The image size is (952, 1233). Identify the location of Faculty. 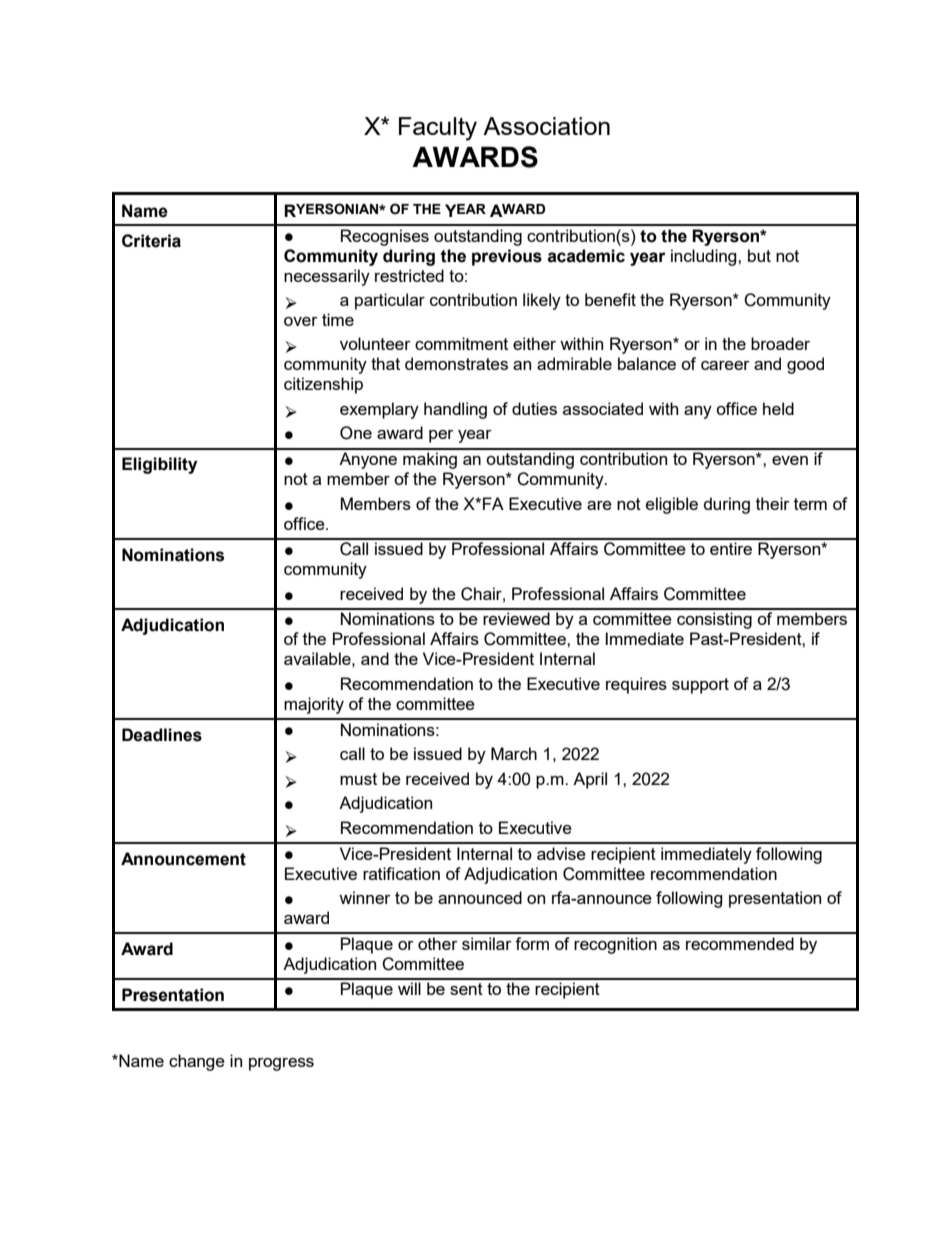
(438, 129).
